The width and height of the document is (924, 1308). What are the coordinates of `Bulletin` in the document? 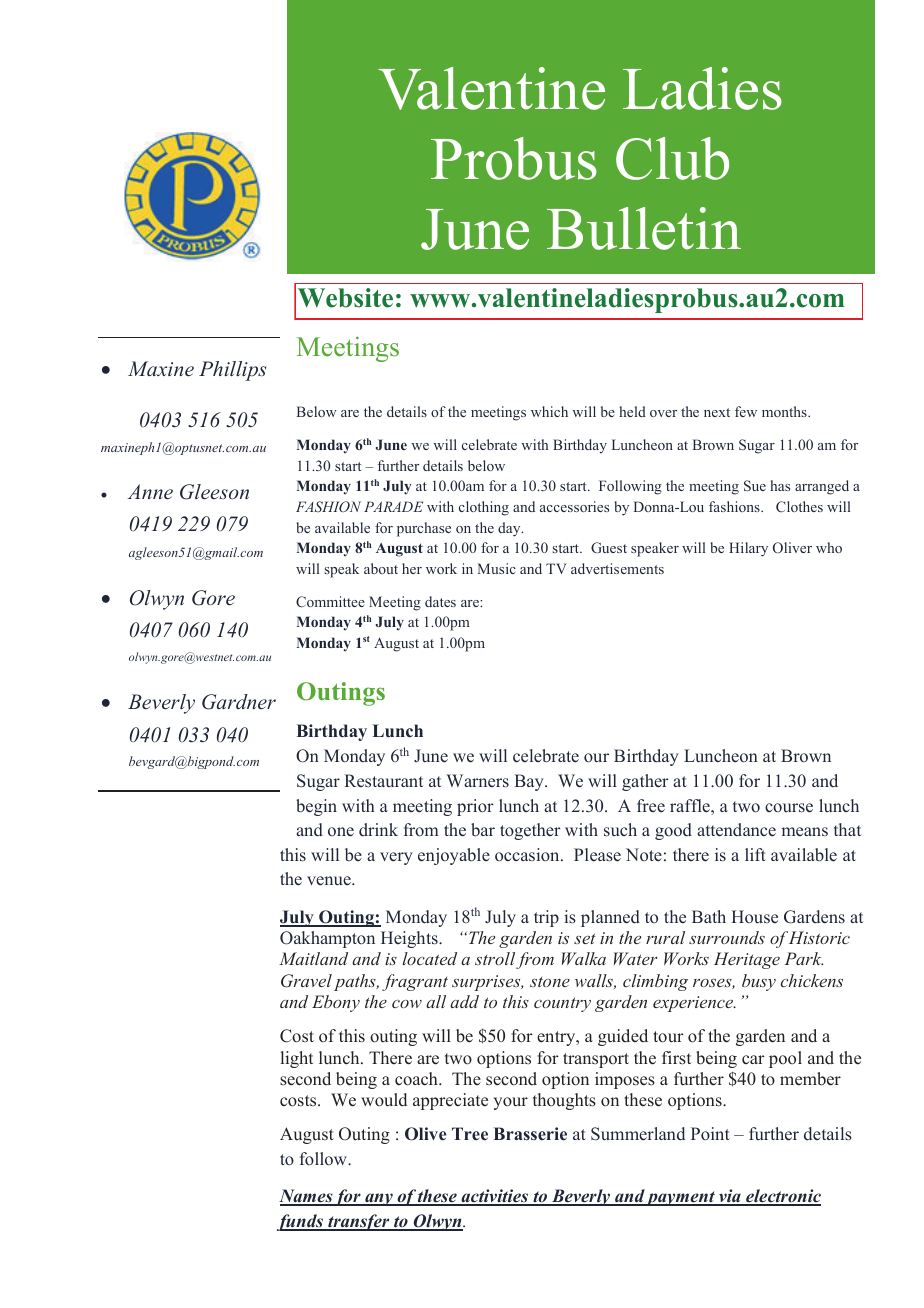 It's located at (644, 228).
